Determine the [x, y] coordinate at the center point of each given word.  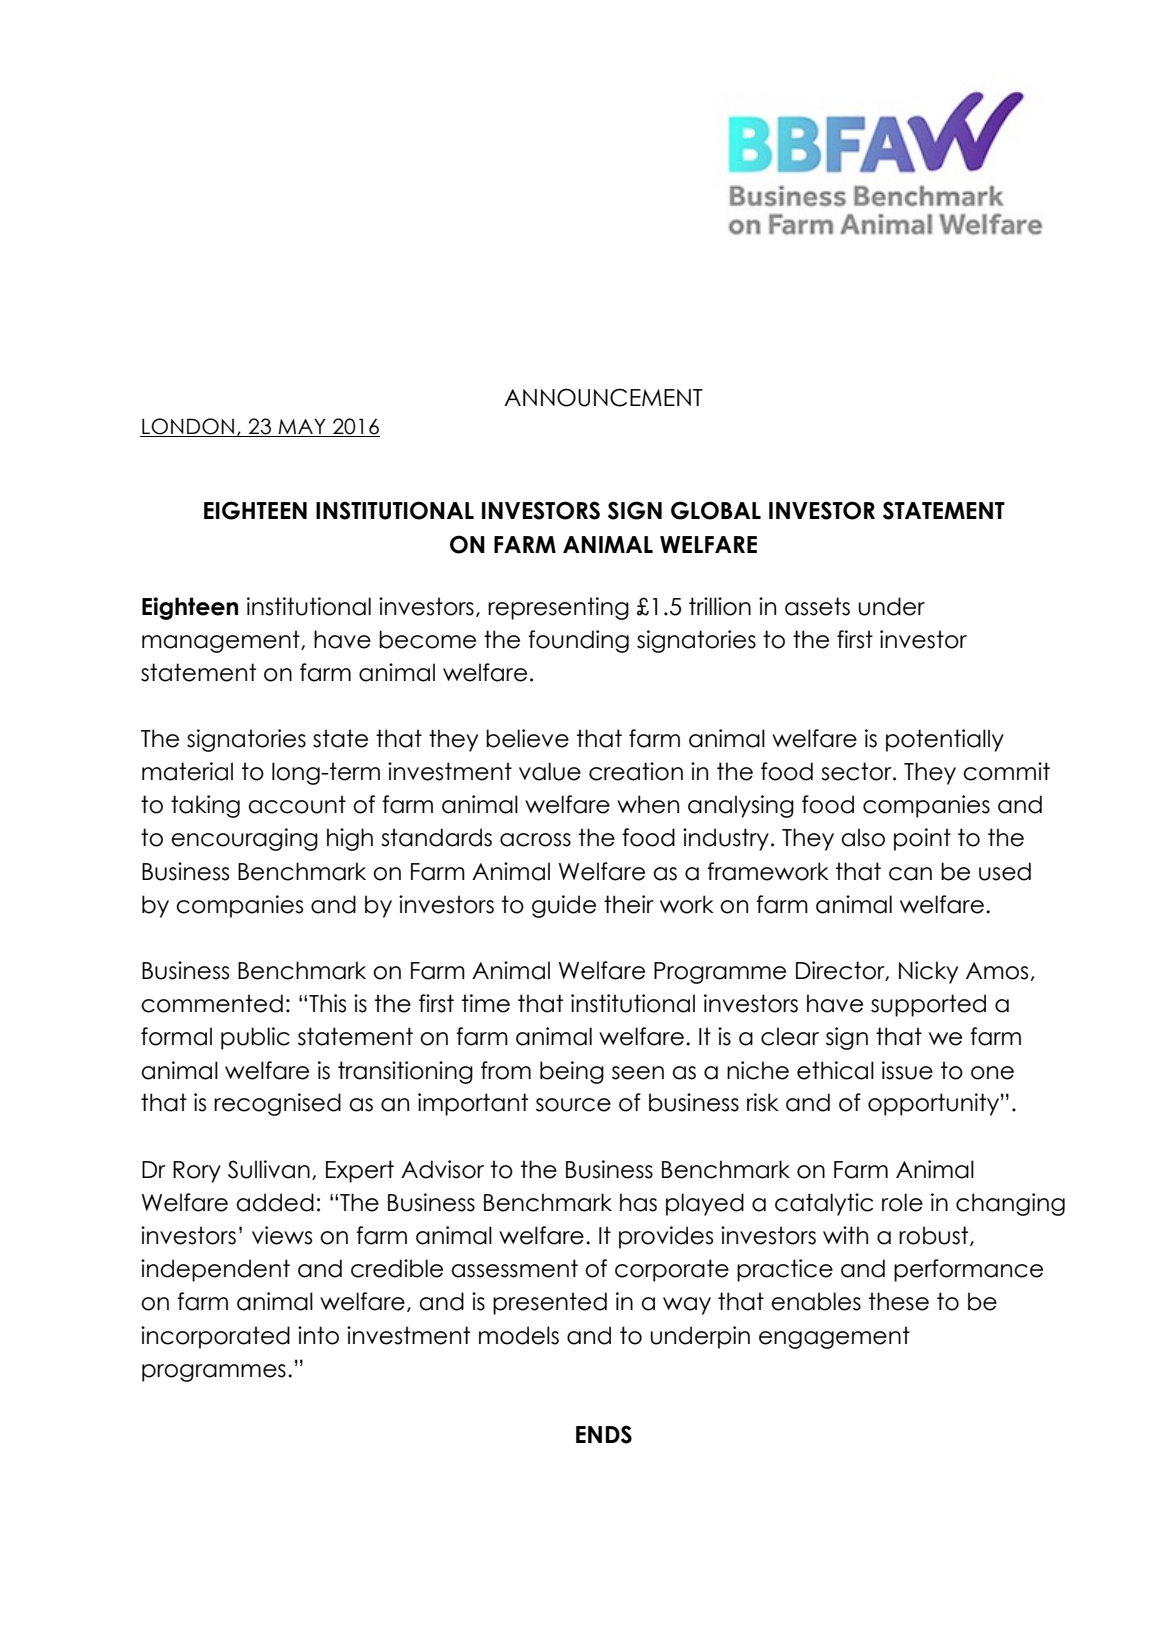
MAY [302, 426]
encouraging [244, 839]
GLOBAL [716, 510]
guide [564, 906]
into [318, 1335]
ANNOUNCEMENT [603, 397]
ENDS [604, 1434]
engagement [834, 1337]
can [910, 874]
